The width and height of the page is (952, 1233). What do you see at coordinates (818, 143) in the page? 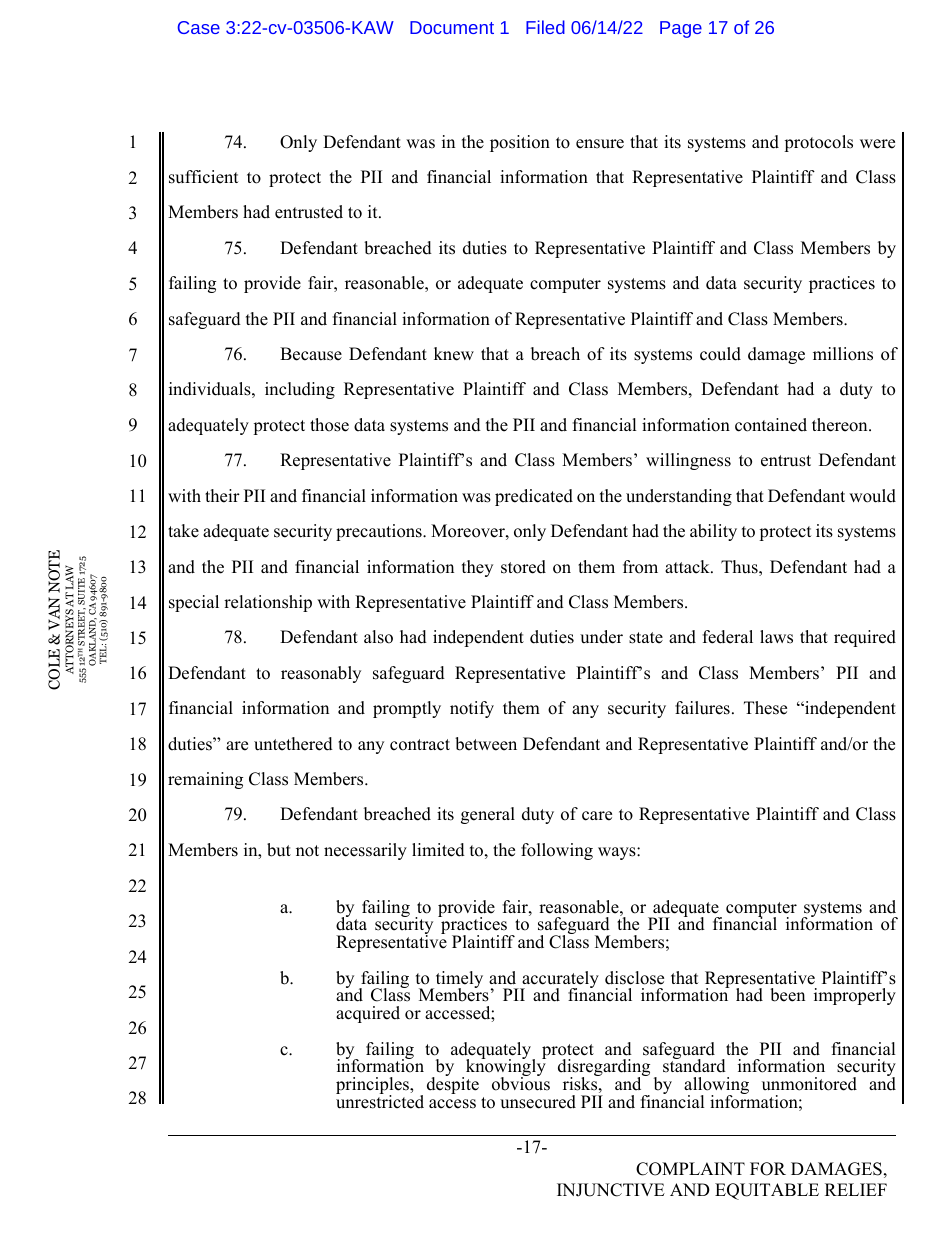
I see `protocols` at bounding box center [818, 143].
